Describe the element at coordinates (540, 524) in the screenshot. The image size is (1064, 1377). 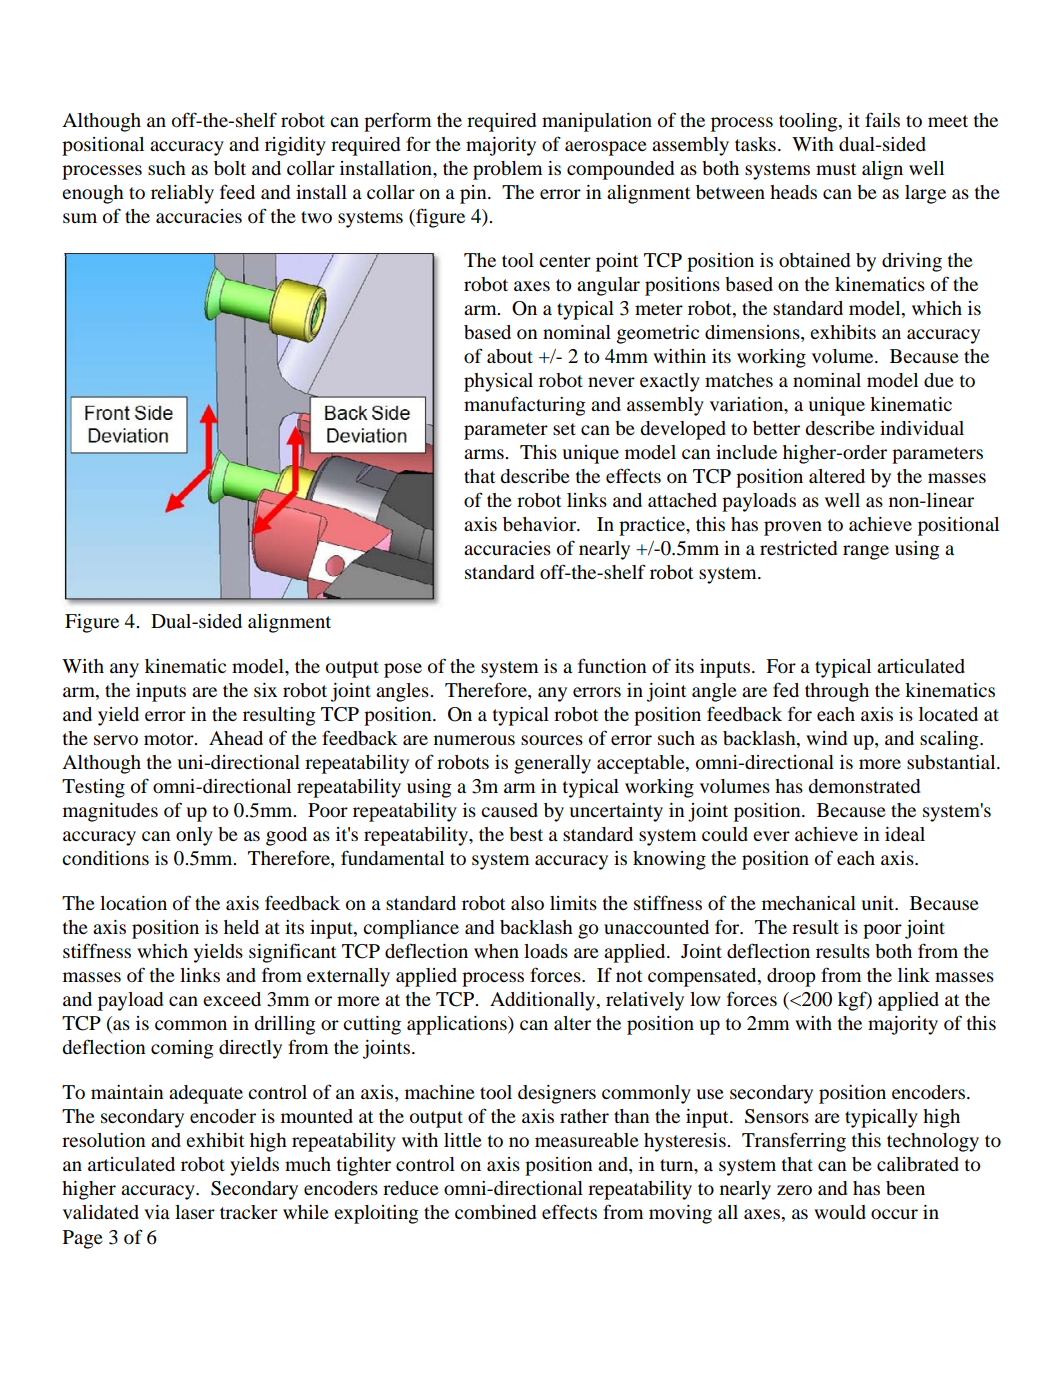
I see `behavior` at that location.
